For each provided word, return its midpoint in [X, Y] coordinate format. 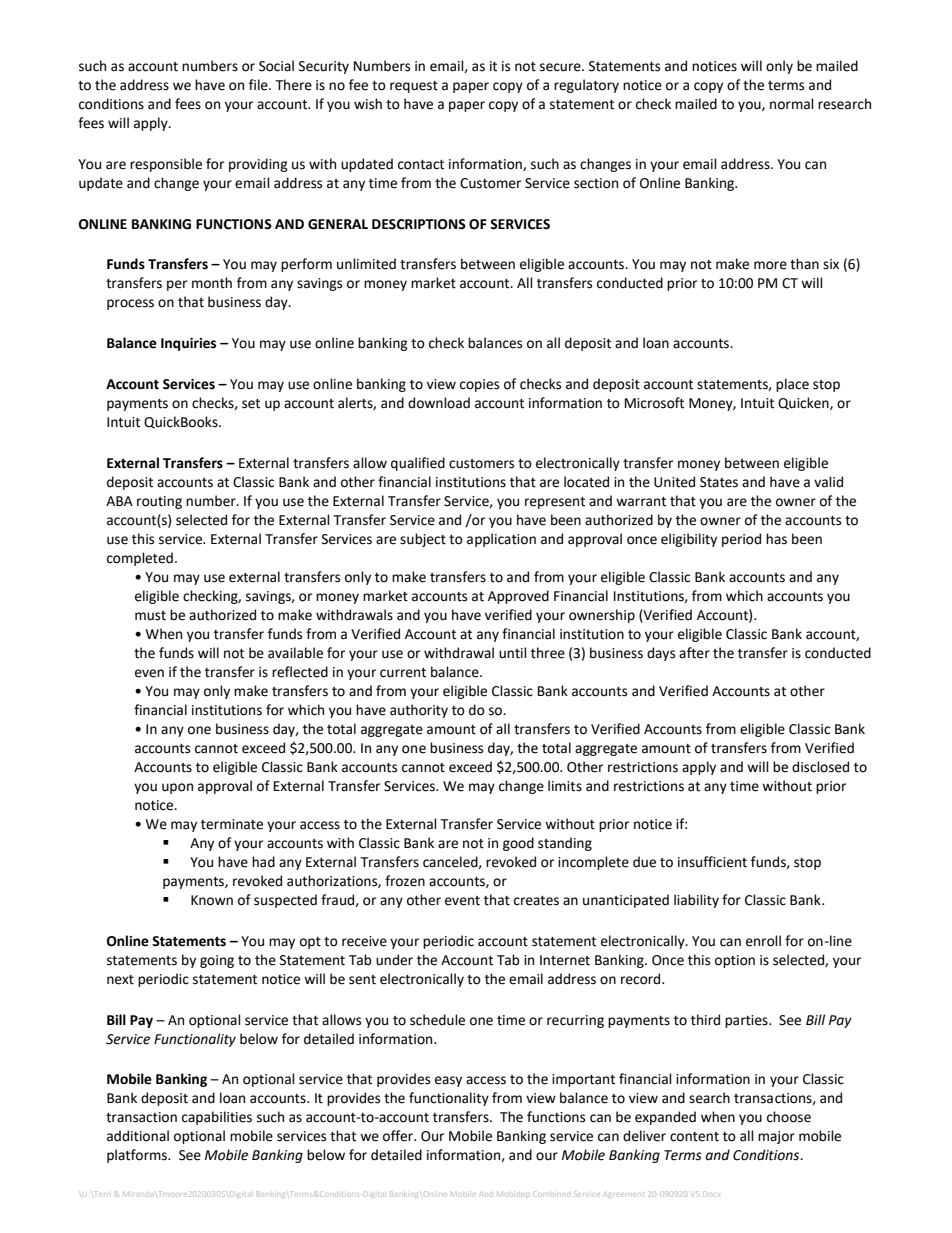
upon [177, 788]
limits [565, 786]
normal [792, 104]
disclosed [820, 767]
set [251, 404]
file [259, 85]
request [414, 87]
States [719, 482]
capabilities [217, 1118]
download [439, 403]
